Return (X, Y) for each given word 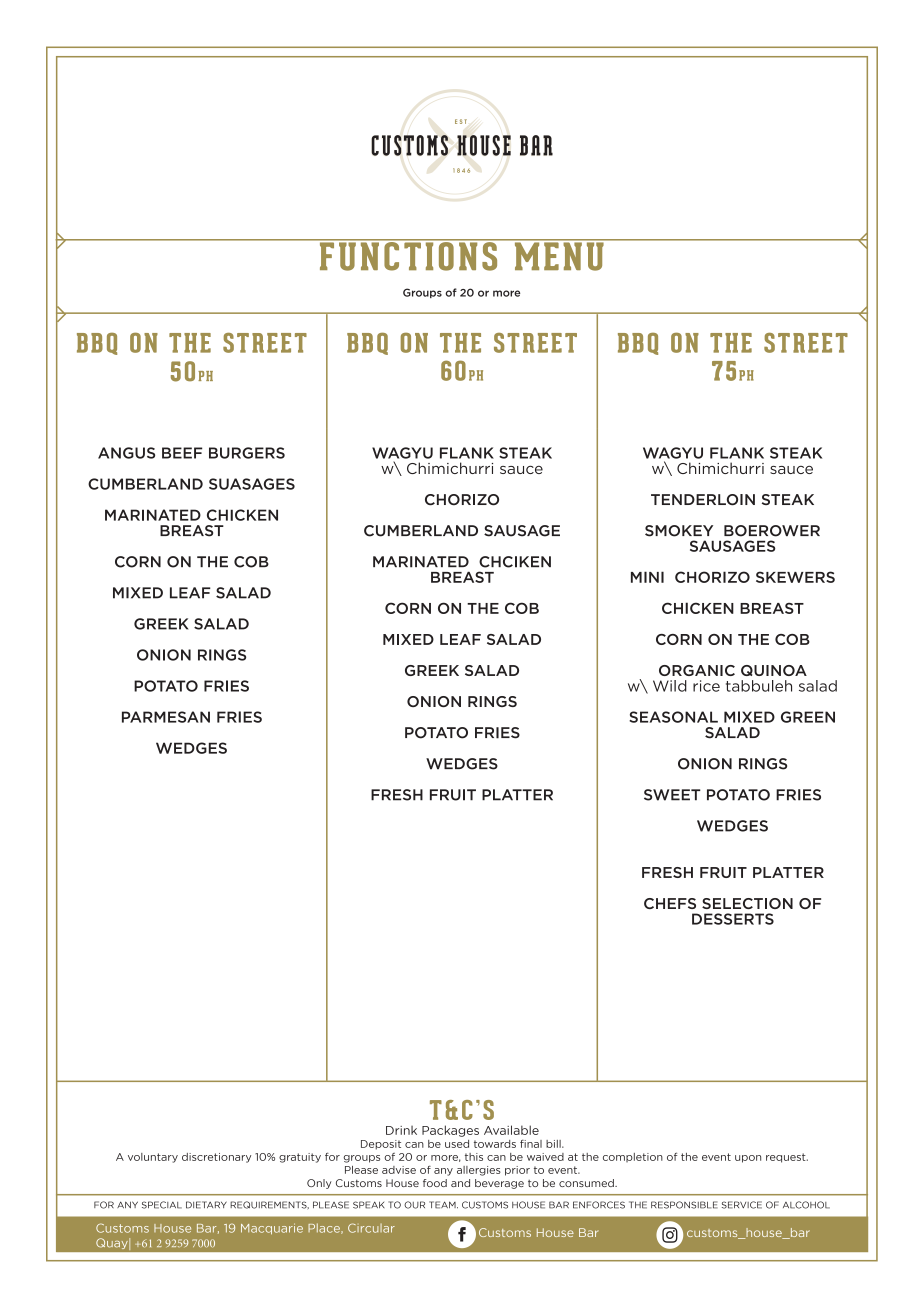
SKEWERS (795, 577)
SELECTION (747, 903)
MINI (647, 577)
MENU (559, 255)
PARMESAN (166, 717)
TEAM (443, 1205)
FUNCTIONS (408, 255)
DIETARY (206, 1205)
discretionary (216, 1158)
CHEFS (670, 903)
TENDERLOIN (703, 500)
